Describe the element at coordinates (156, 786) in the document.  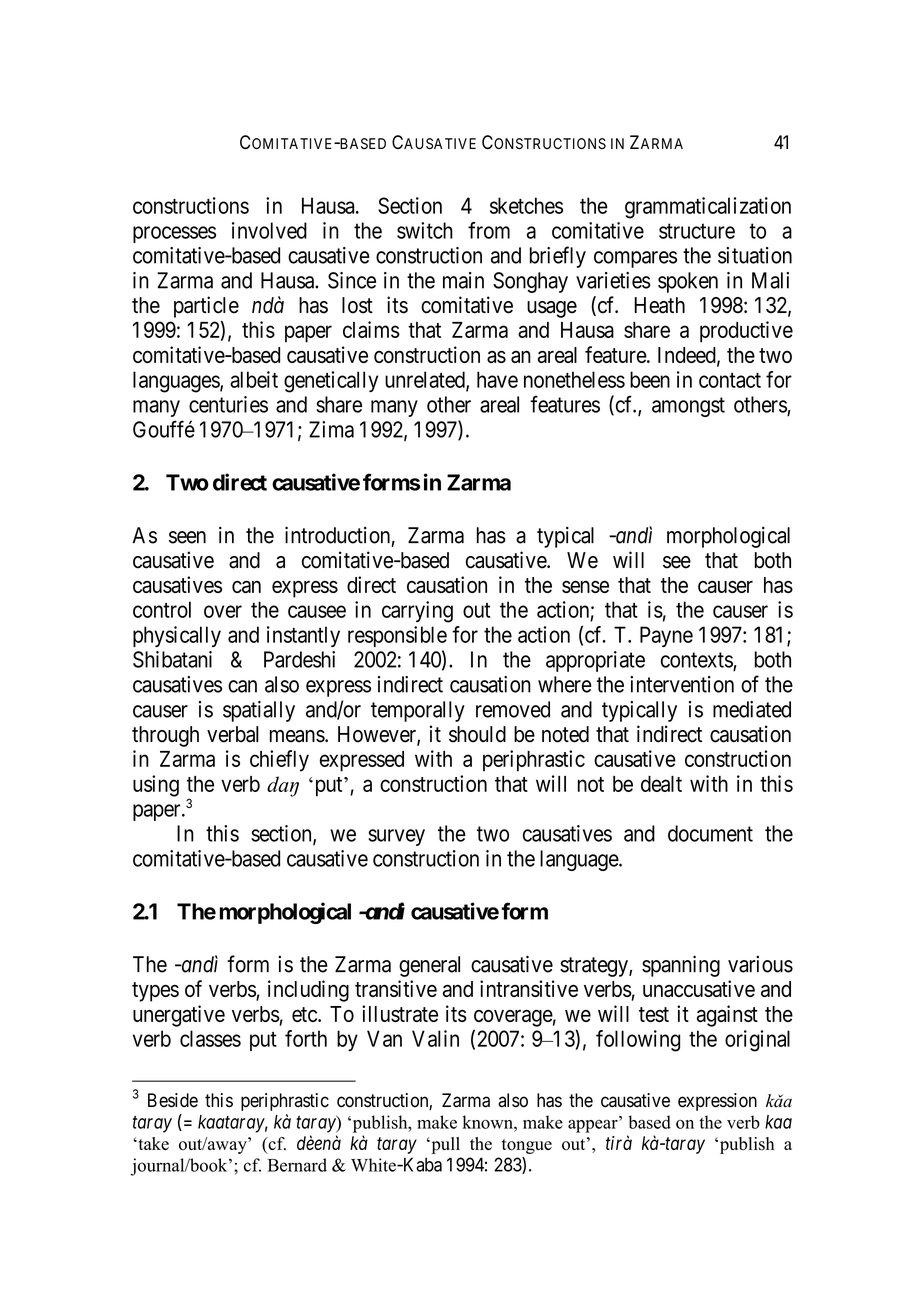
I see `using` at that location.
